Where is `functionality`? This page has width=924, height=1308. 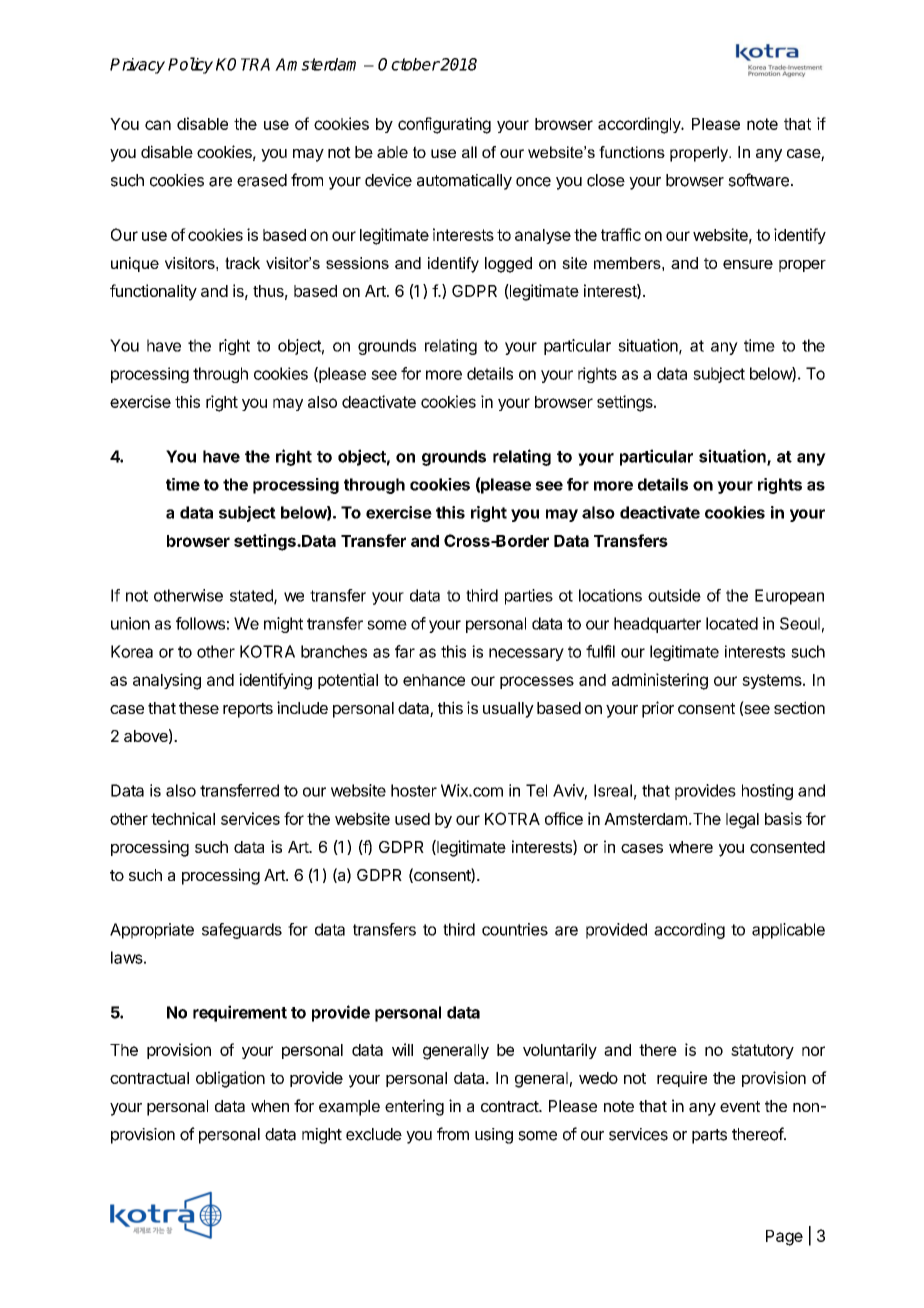 functionality is located at coordinates (153, 292).
